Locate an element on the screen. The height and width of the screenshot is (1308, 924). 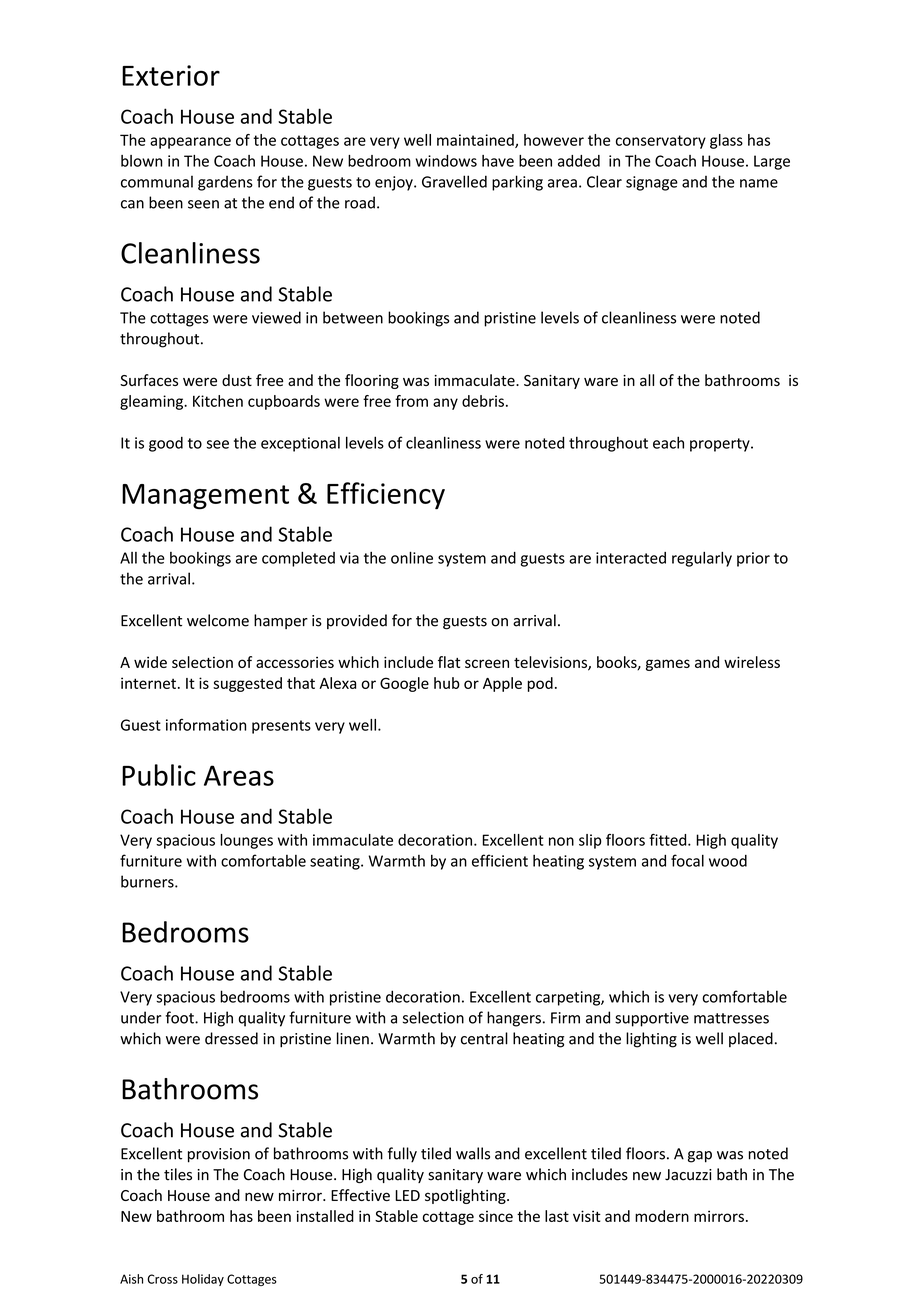
any is located at coordinates (445, 404).
